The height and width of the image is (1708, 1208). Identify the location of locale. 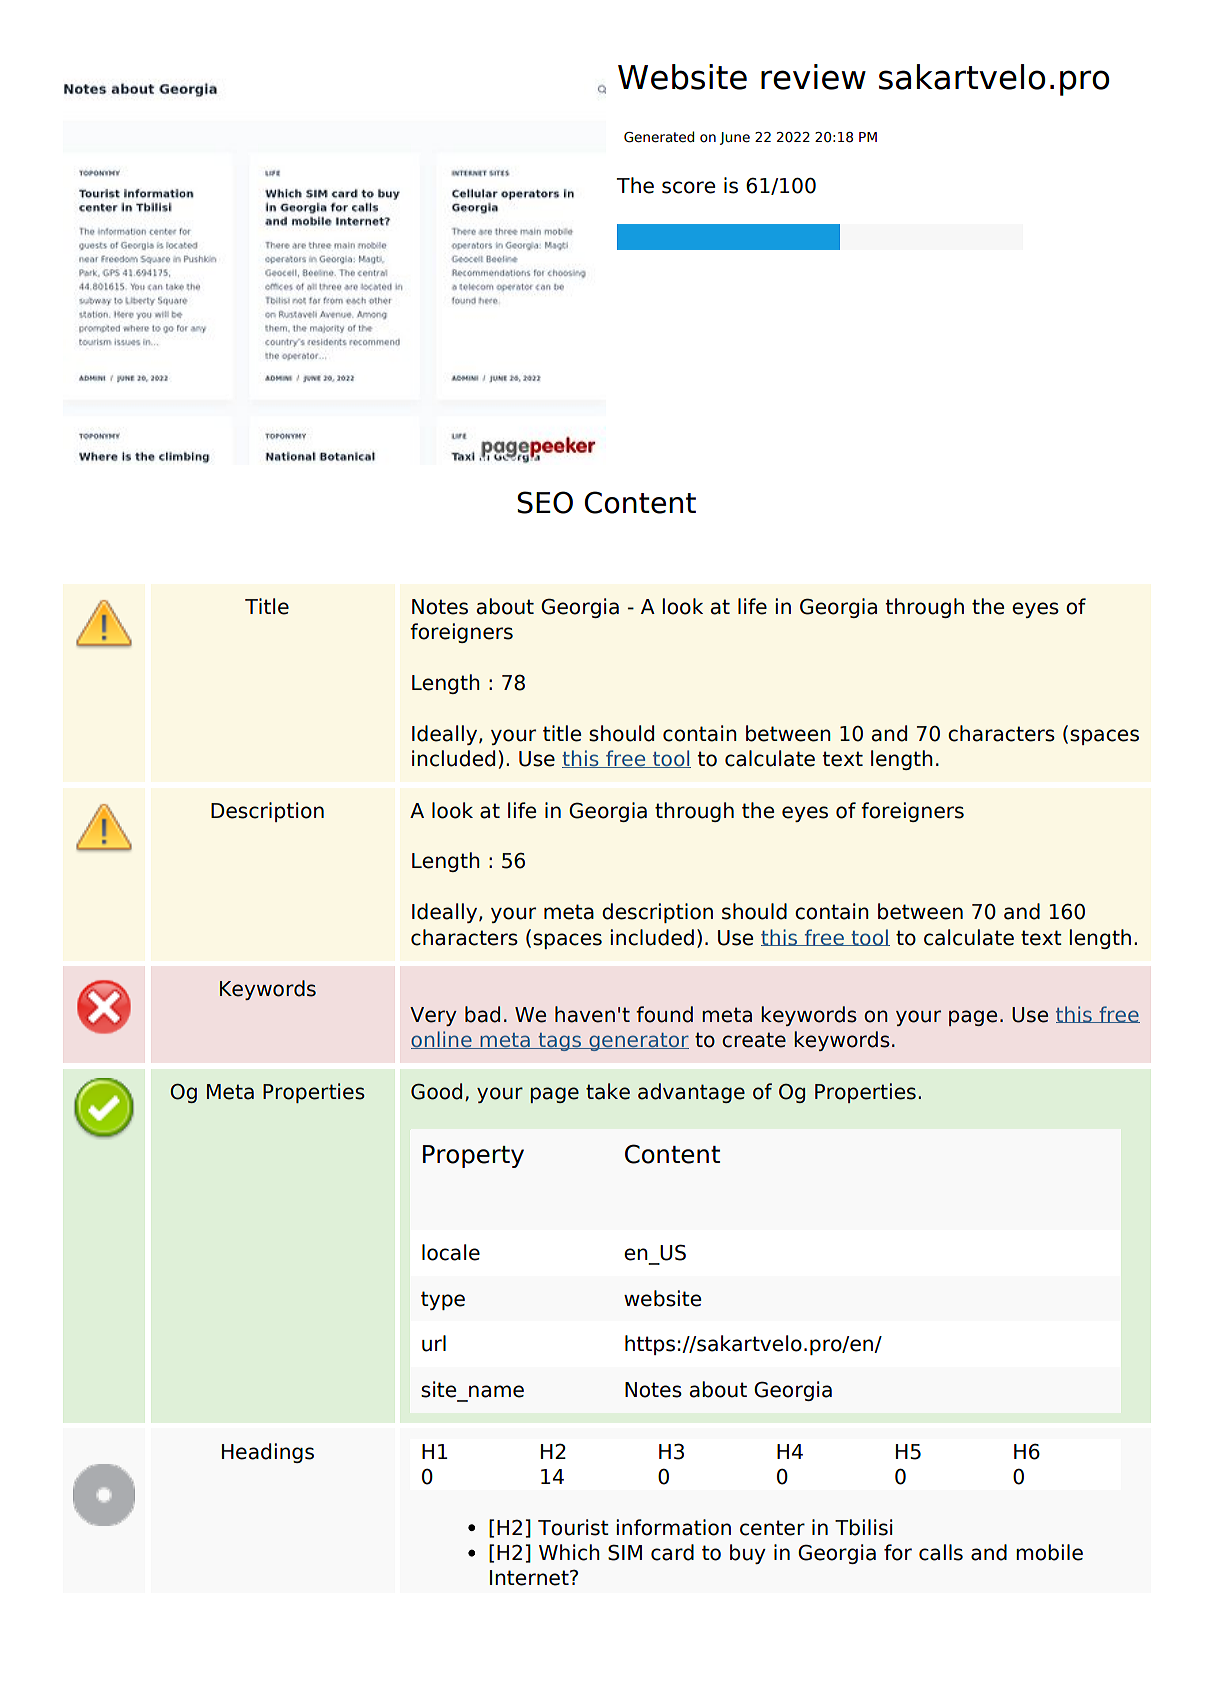
(451, 1252).
